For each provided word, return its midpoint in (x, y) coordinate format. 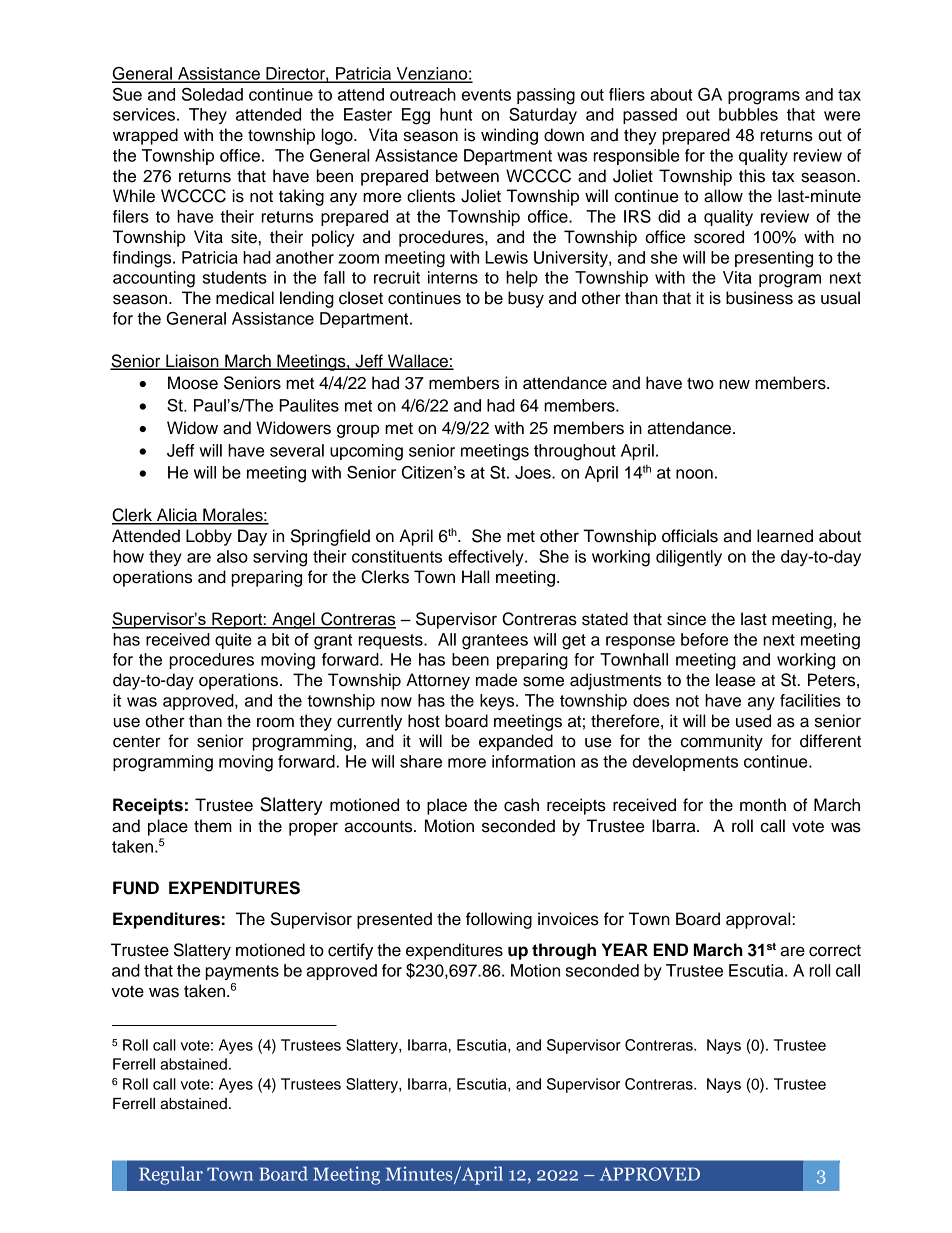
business (759, 298)
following (499, 920)
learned (785, 536)
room (275, 722)
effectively (487, 558)
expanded (516, 742)
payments (242, 972)
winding (509, 136)
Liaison (192, 361)
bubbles (748, 114)
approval (759, 920)
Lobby (209, 537)
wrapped (145, 136)
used (753, 721)
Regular (171, 1175)
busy (526, 299)
